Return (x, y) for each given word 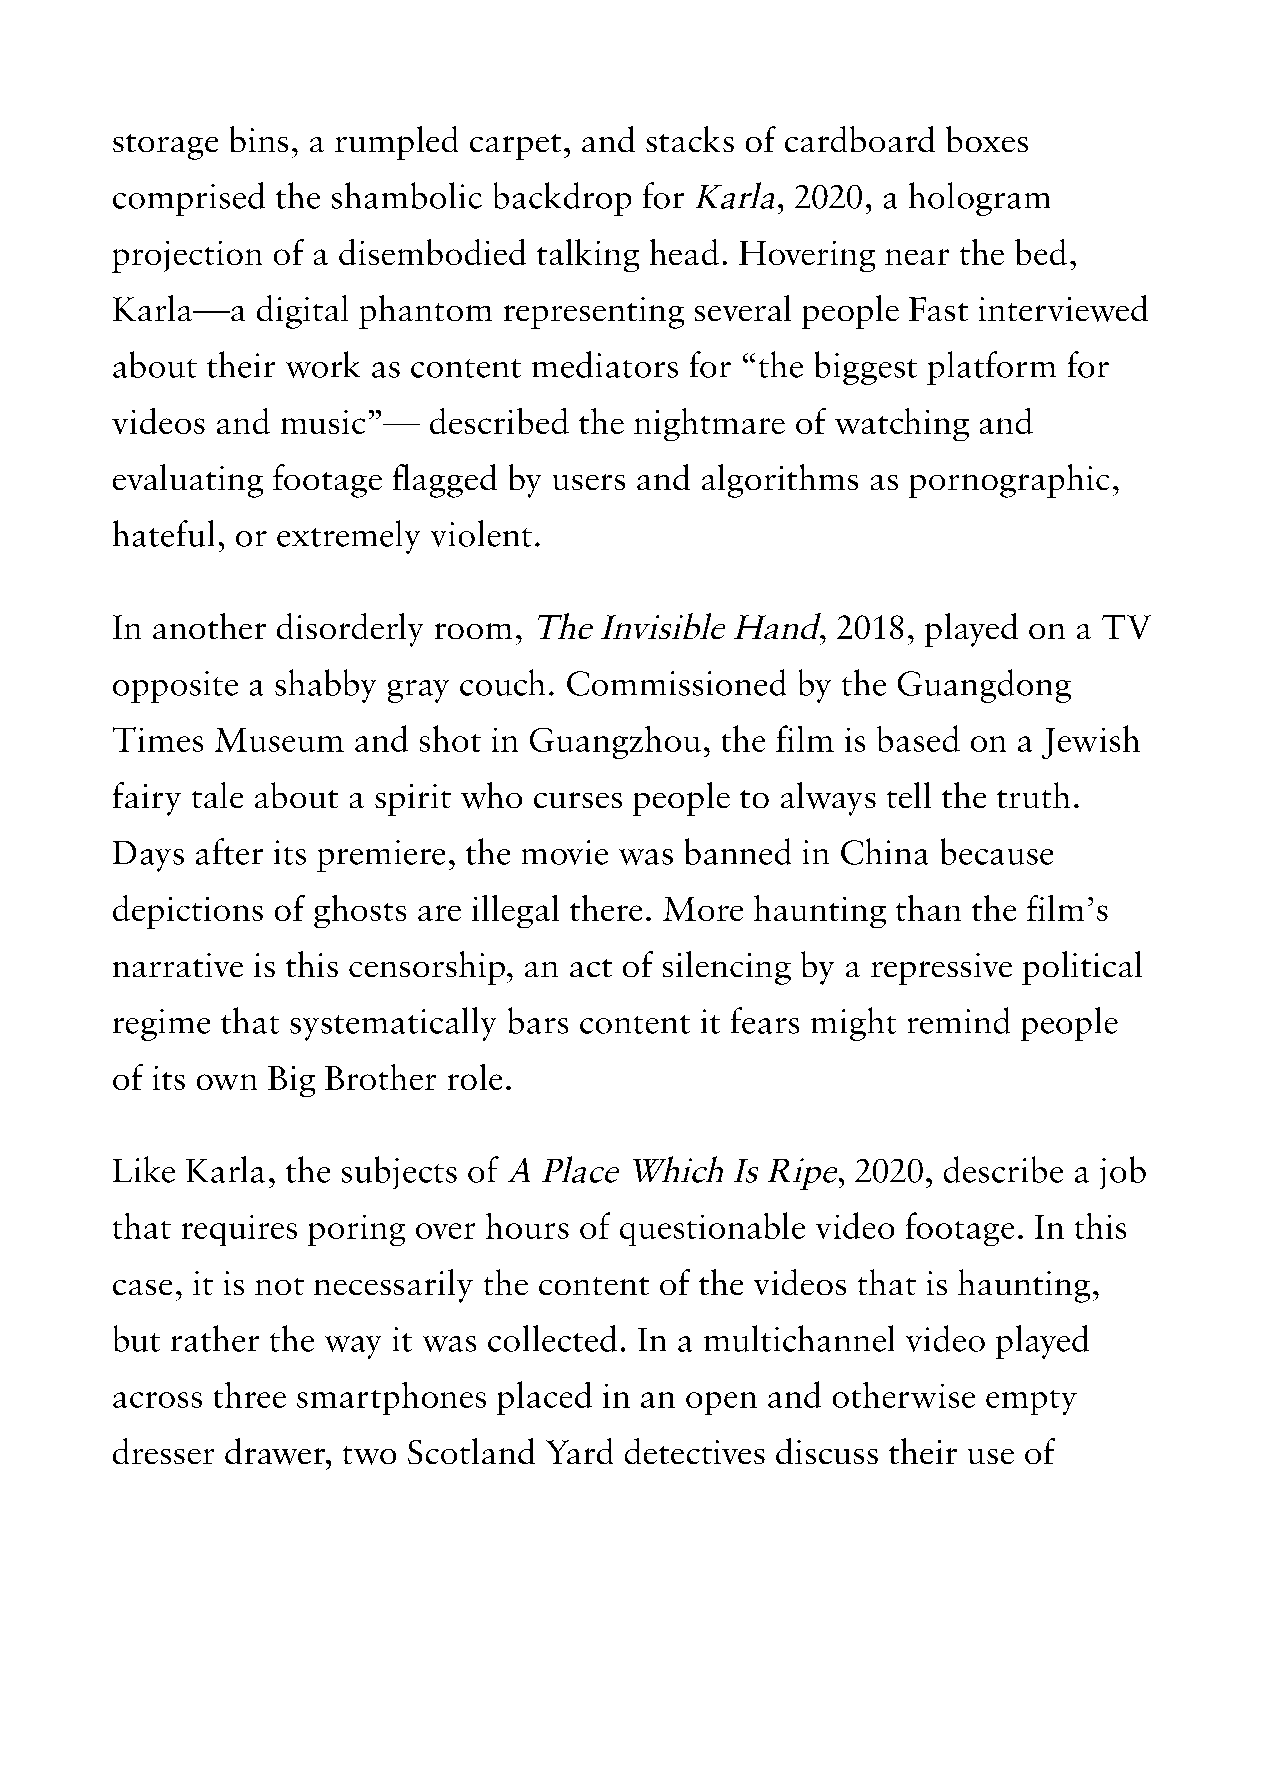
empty (1031, 1402)
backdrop (562, 199)
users (589, 482)
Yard (579, 1451)
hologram (979, 199)
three (250, 1395)
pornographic (1009, 481)
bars (538, 1020)
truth (1033, 795)
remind (959, 1020)
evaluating (188, 481)
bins (259, 139)
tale (217, 795)
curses (578, 800)
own (227, 1082)
